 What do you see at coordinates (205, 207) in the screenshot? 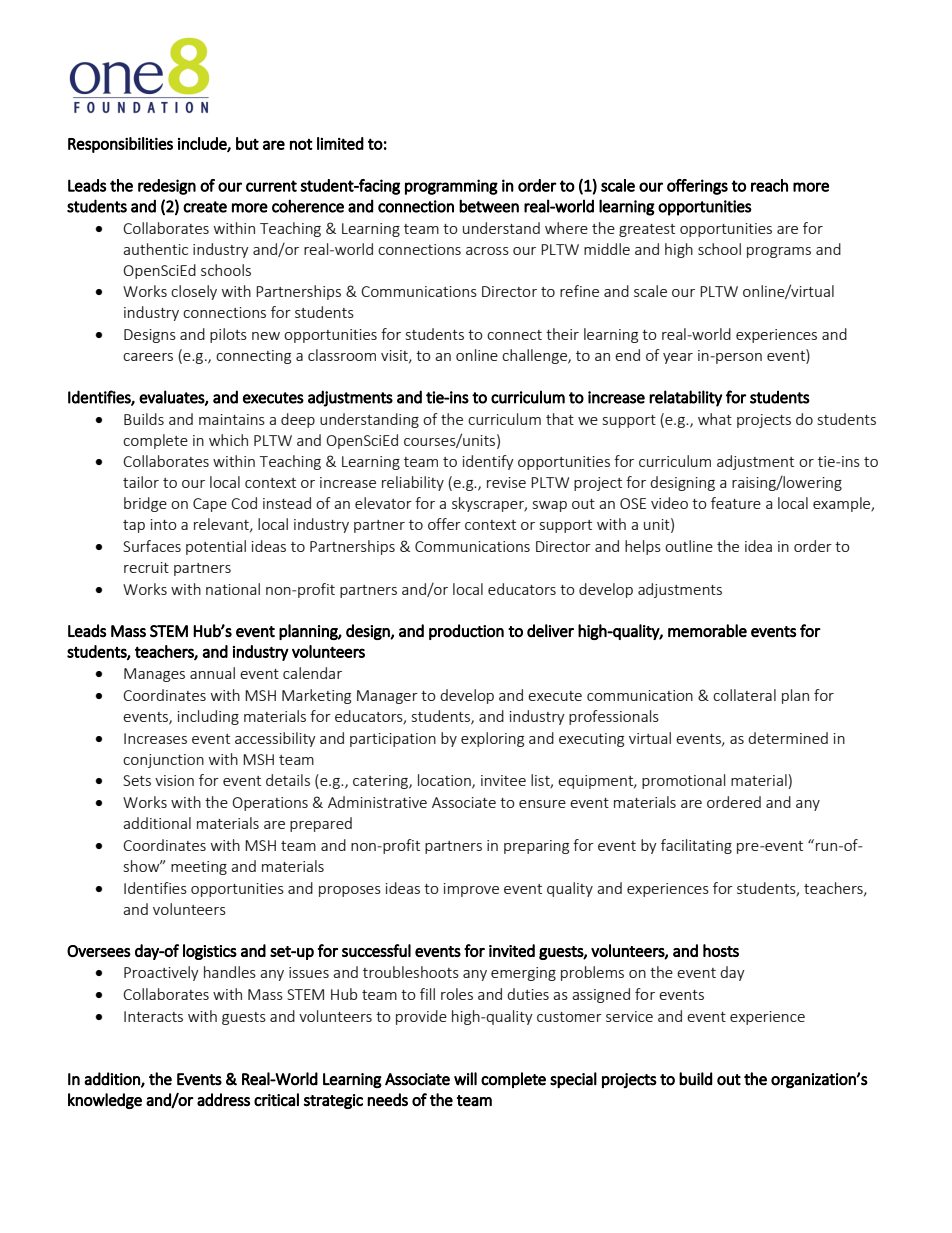
I see `create` at bounding box center [205, 207].
